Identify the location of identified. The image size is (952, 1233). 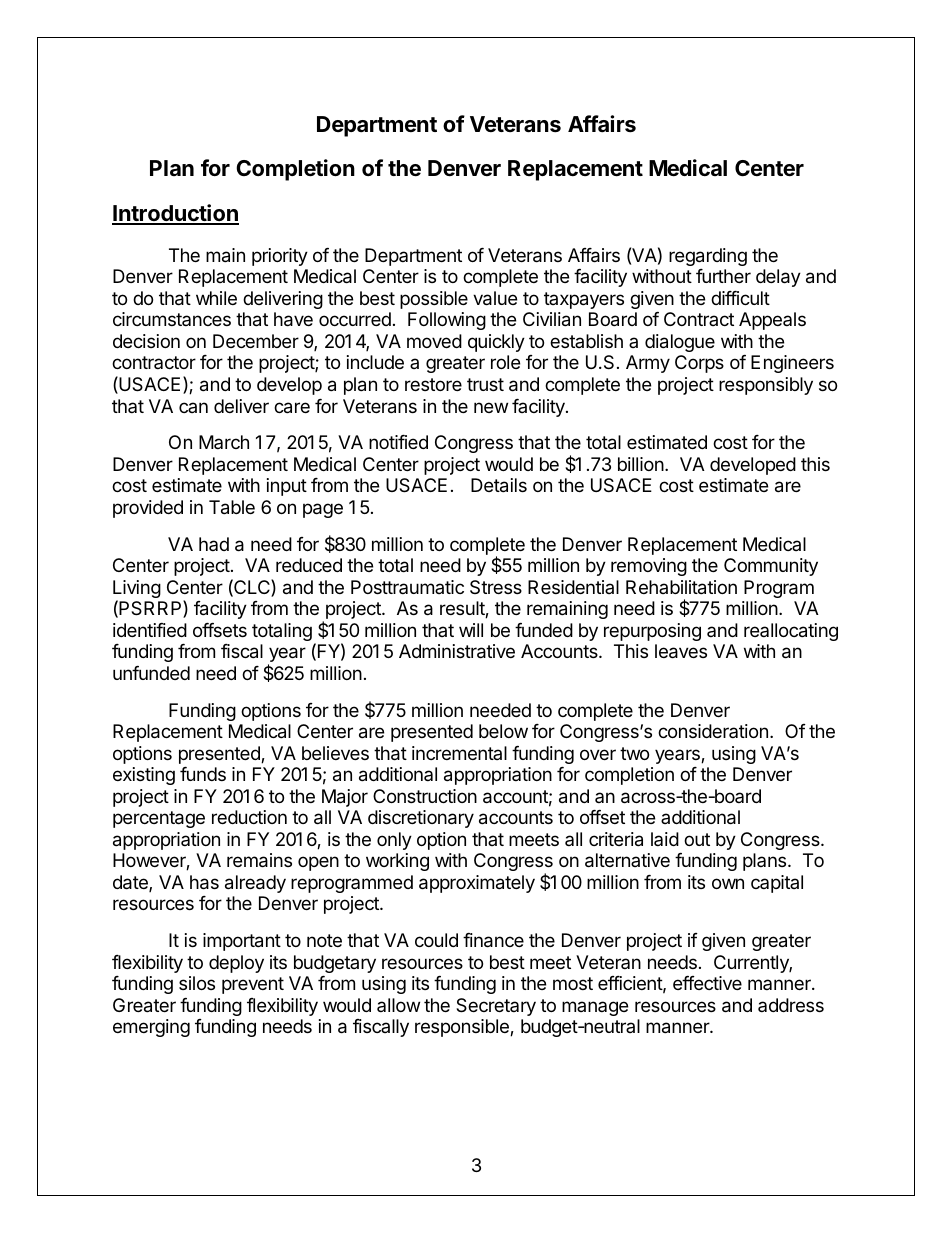
(150, 630).
